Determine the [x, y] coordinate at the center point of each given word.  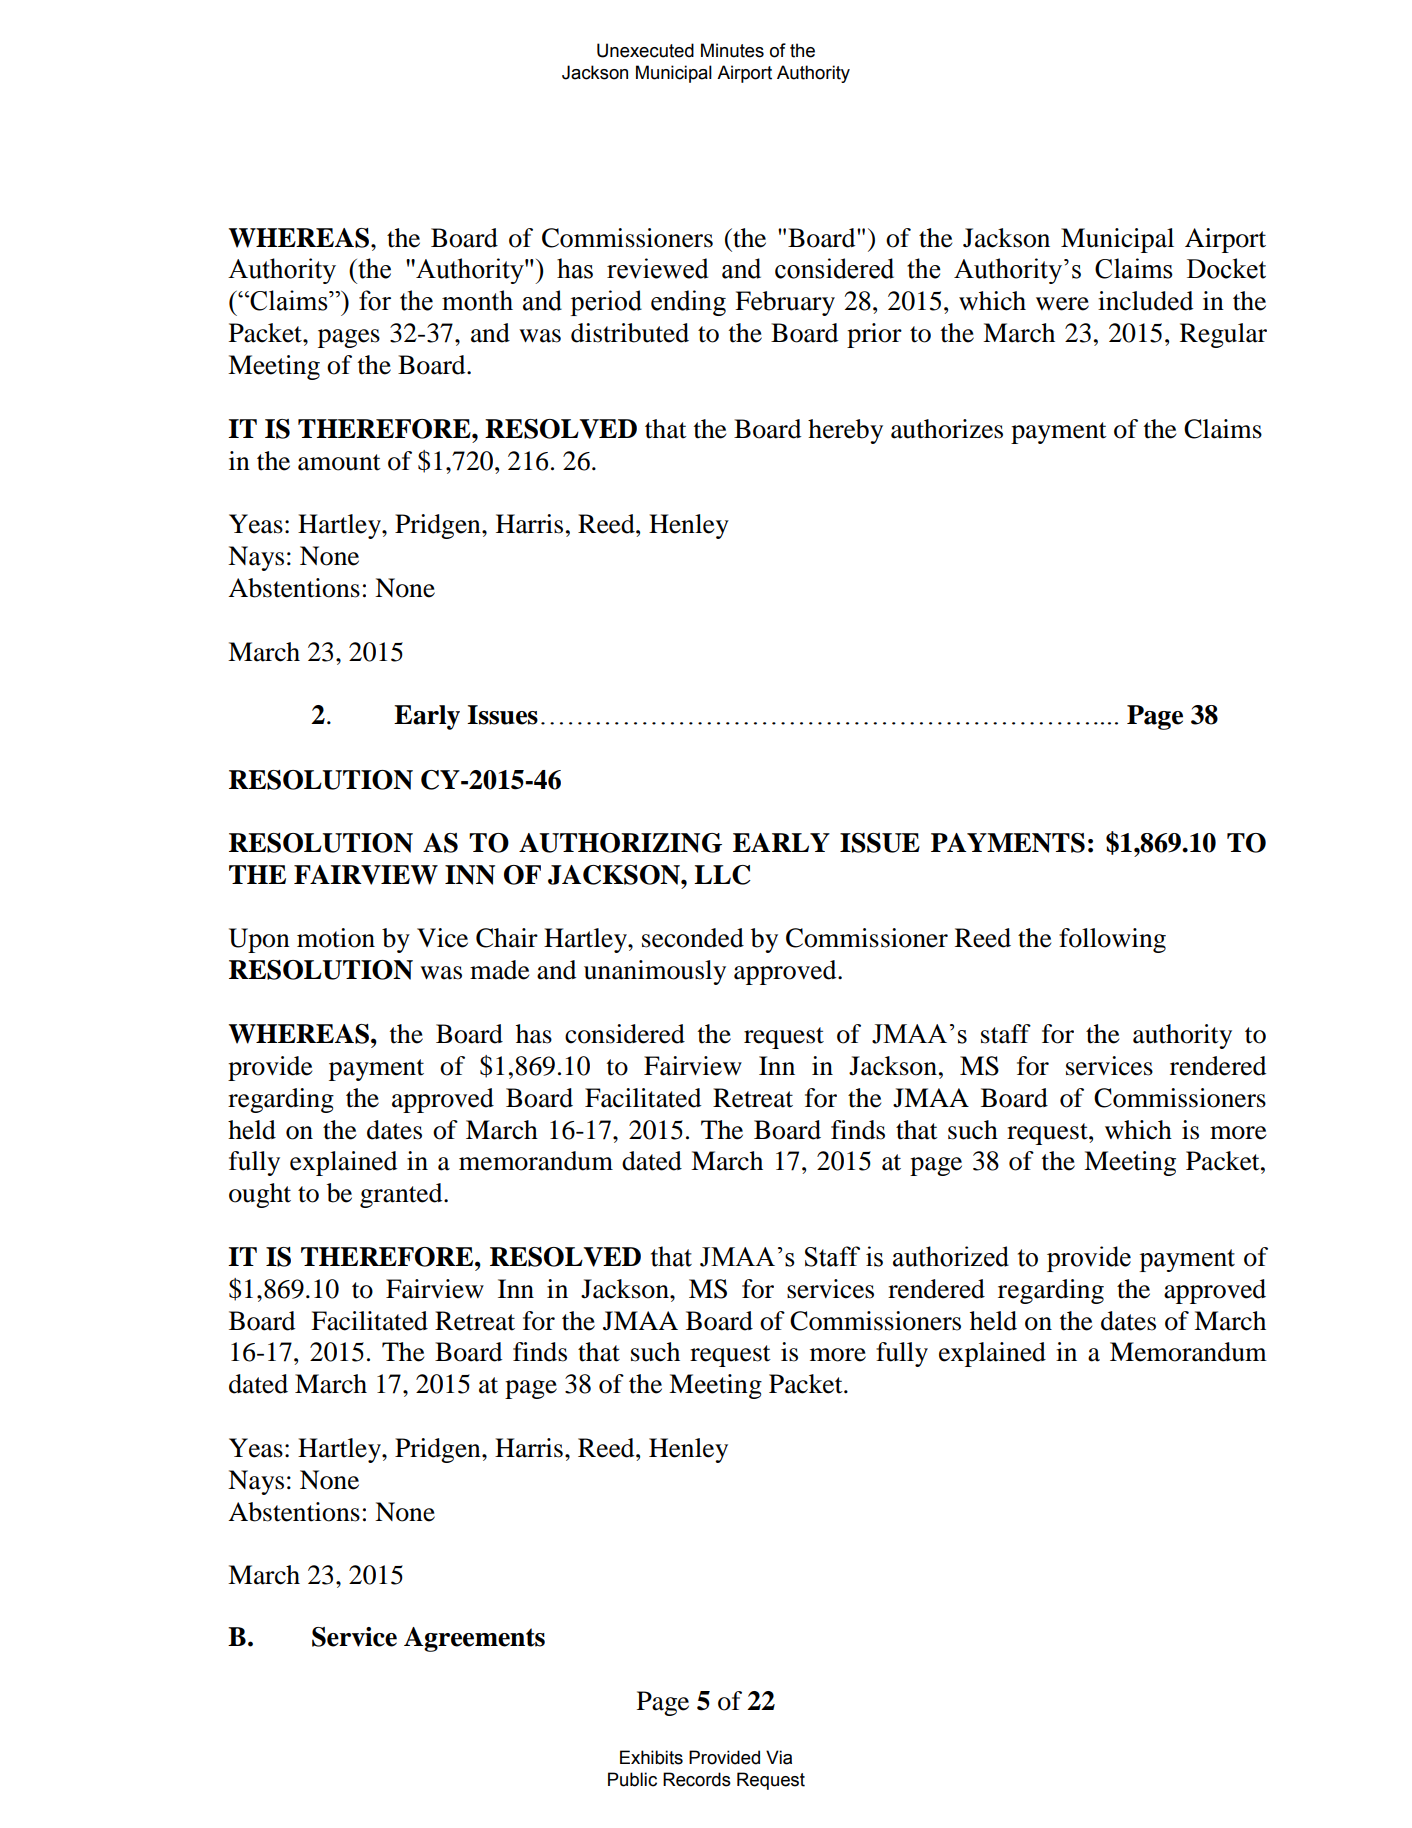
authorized [951, 1256]
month [477, 300]
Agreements [474, 1639]
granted [402, 1195]
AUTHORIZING [620, 843]
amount [339, 462]
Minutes [732, 50]
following [1112, 940]
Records [697, 1779]
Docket [1226, 268]
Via [779, 1757]
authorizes [947, 429]
